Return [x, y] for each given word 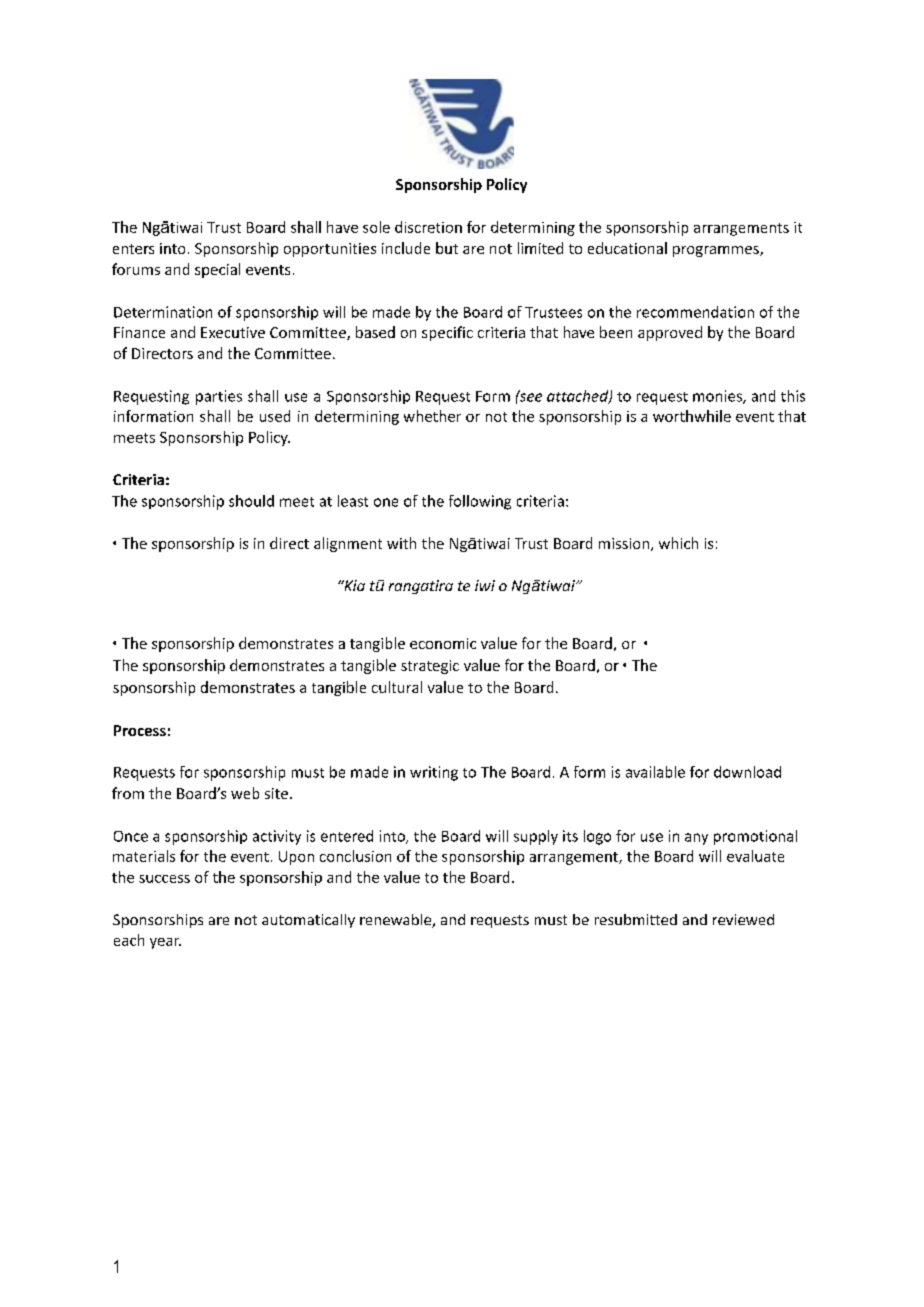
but [447, 248]
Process [140, 730]
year [165, 943]
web [245, 793]
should [251, 501]
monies [718, 397]
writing [434, 773]
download [747, 772]
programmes [717, 251]
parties [219, 397]
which [678, 543]
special [217, 270]
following [480, 502]
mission [625, 544]
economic [443, 643]
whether [432, 416]
